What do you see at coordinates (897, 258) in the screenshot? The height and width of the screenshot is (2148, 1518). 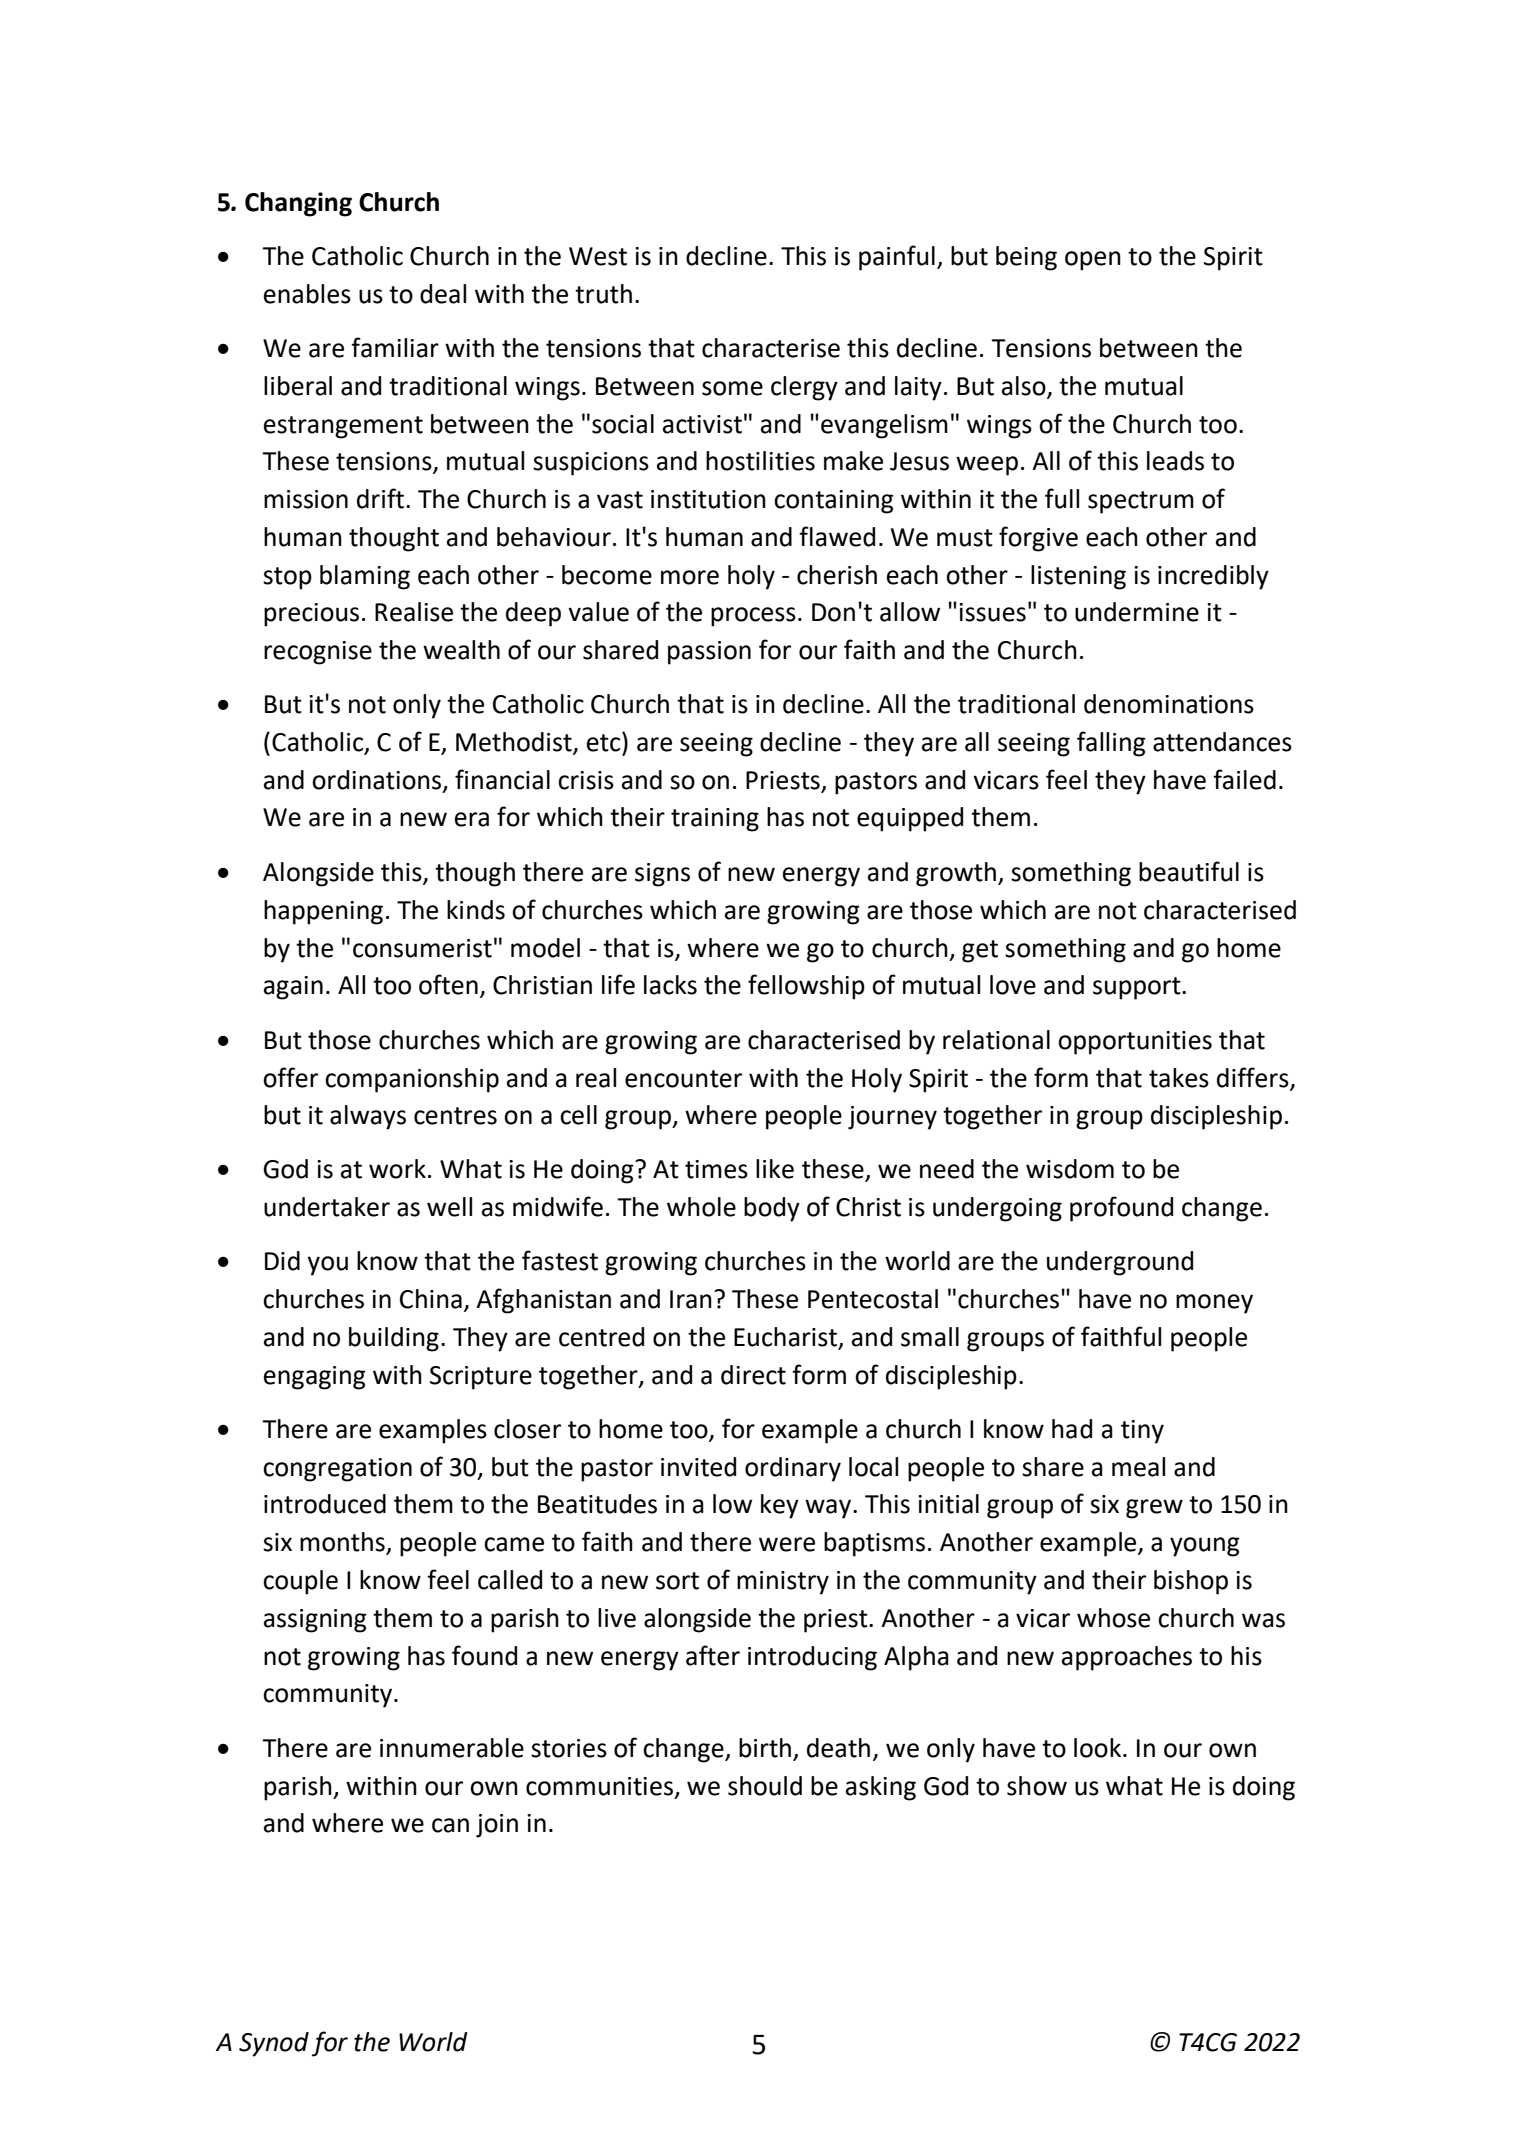 I see `painful` at bounding box center [897, 258].
